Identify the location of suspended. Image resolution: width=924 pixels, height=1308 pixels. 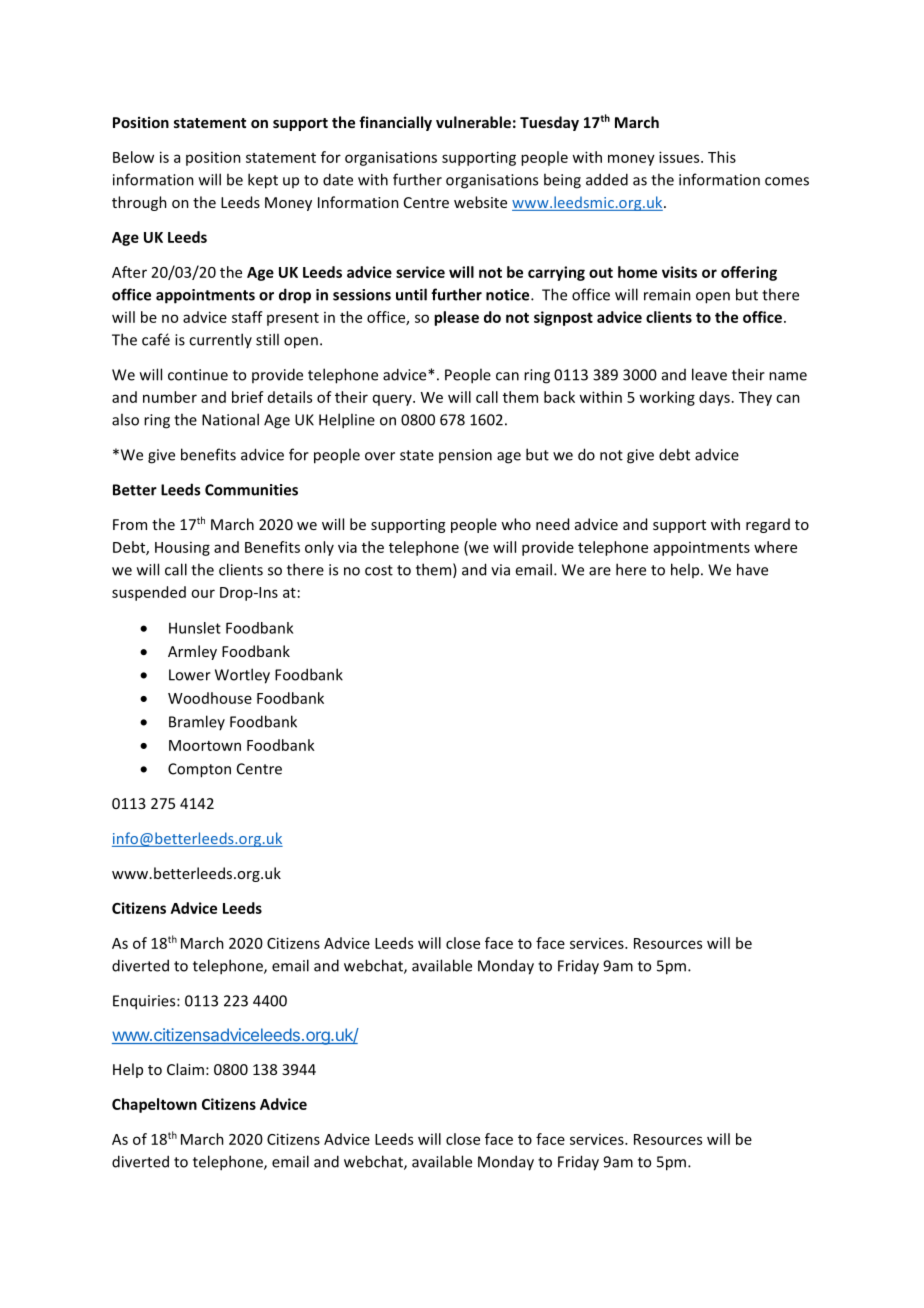
(149, 593).
